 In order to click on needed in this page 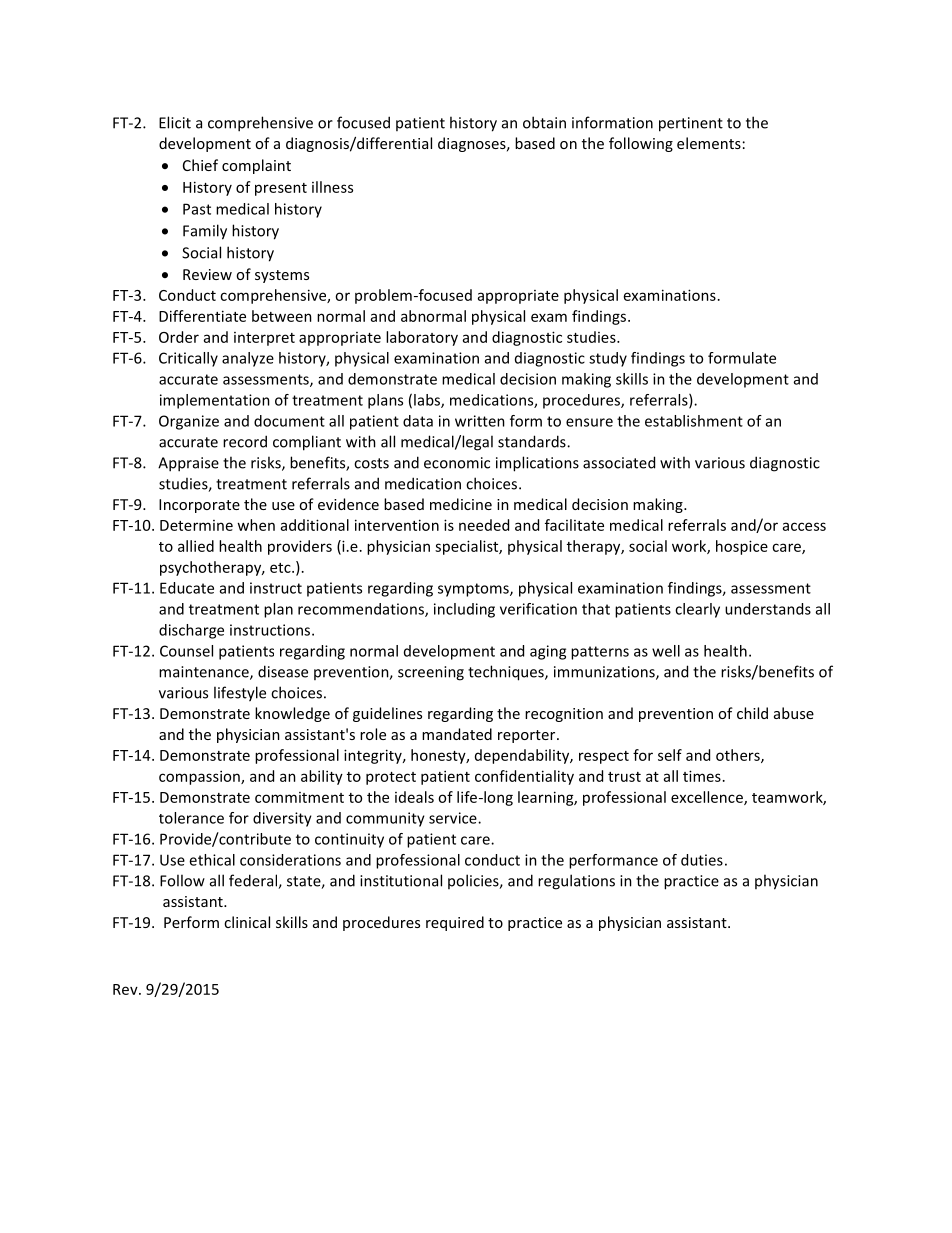, I will do `click(484, 525)`.
